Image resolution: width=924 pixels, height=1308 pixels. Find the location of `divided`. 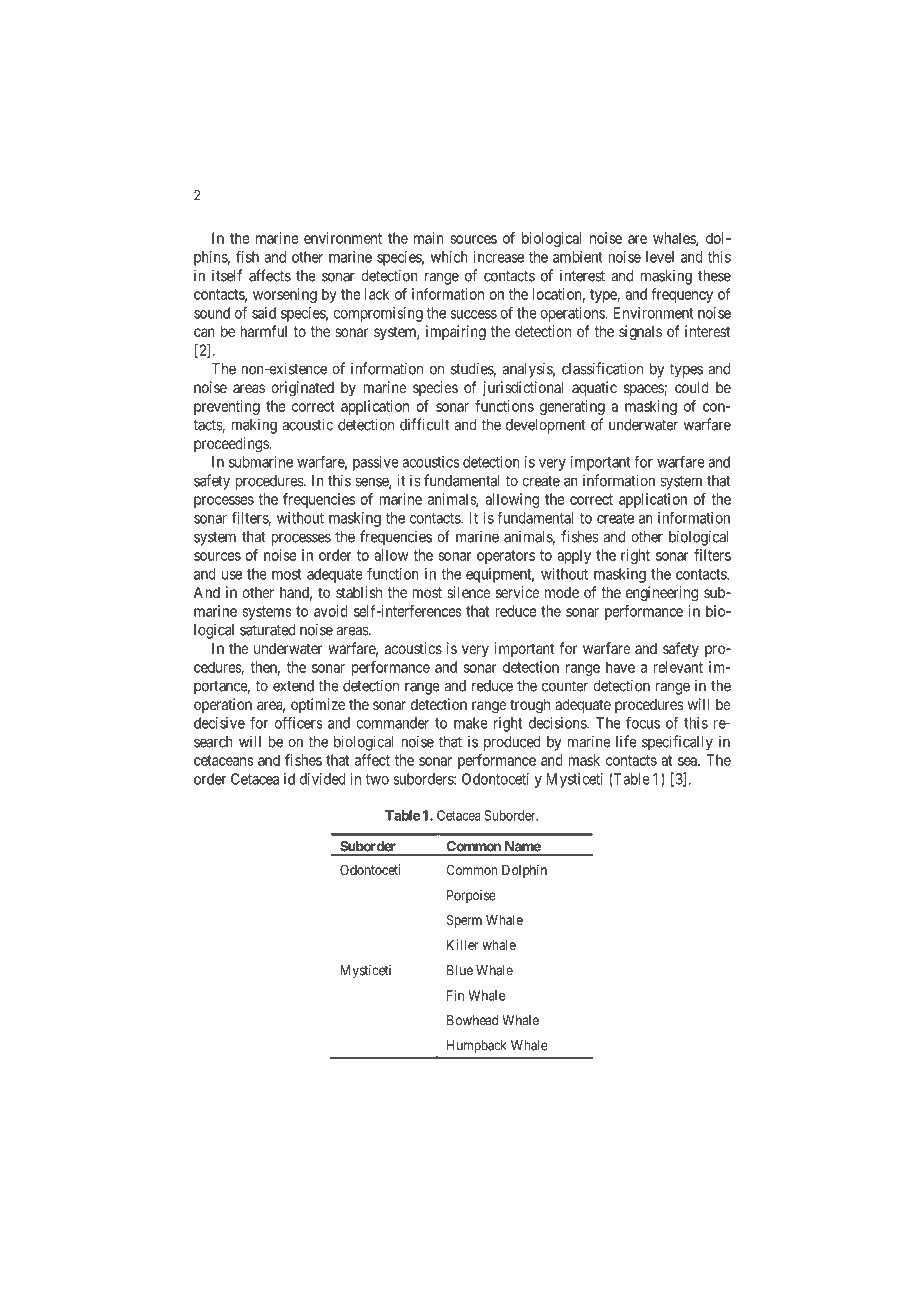

divided is located at coordinates (323, 779).
